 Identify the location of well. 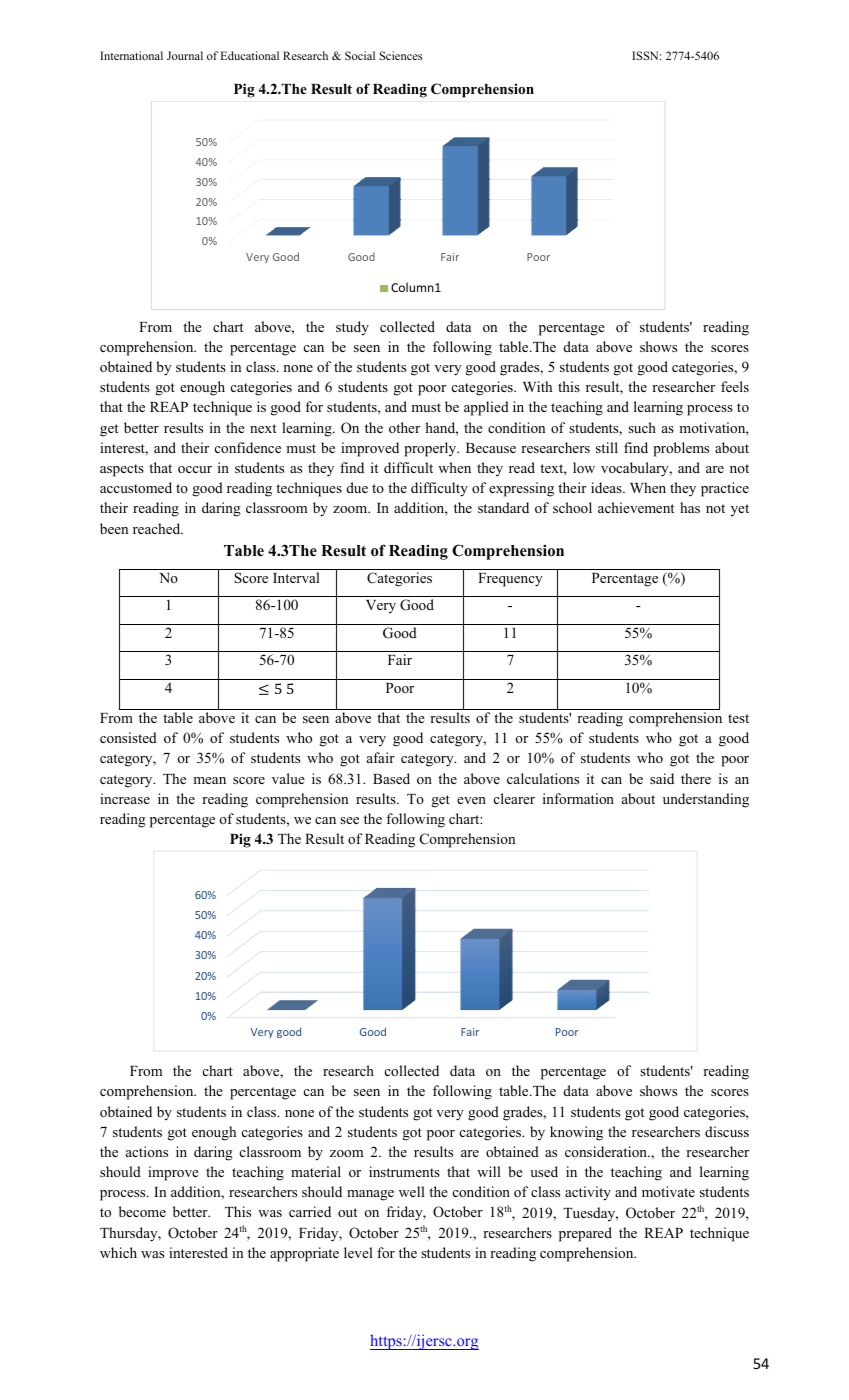
(412, 1191).
